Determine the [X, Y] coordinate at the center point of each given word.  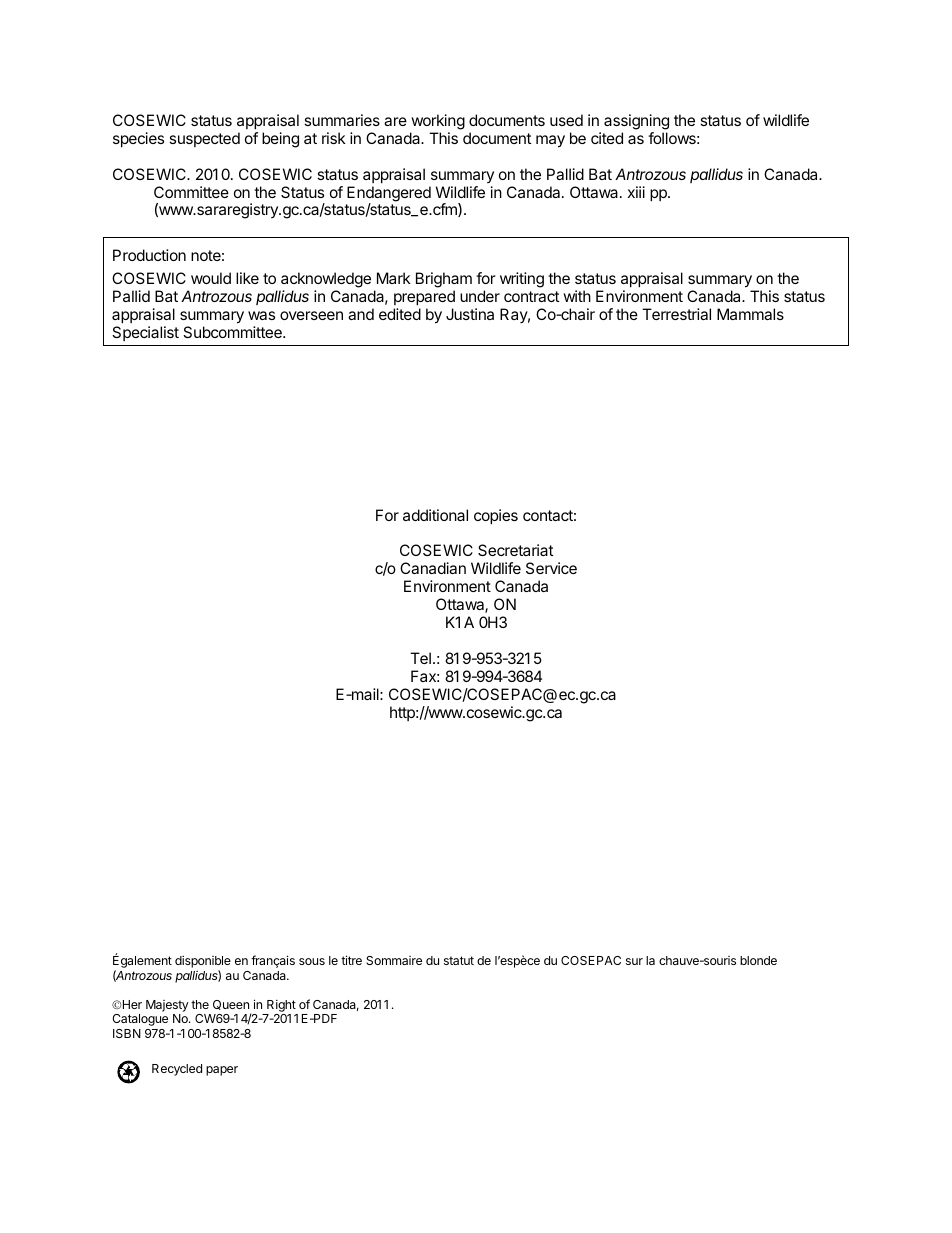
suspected [204, 139]
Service [551, 568]
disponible [203, 963]
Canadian [433, 568]
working [438, 122]
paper [222, 1071]
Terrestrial [676, 314]
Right [281, 1007]
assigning [636, 122]
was [261, 315]
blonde [758, 960]
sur [634, 961]
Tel [420, 658]
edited [400, 314]
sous [312, 961]
